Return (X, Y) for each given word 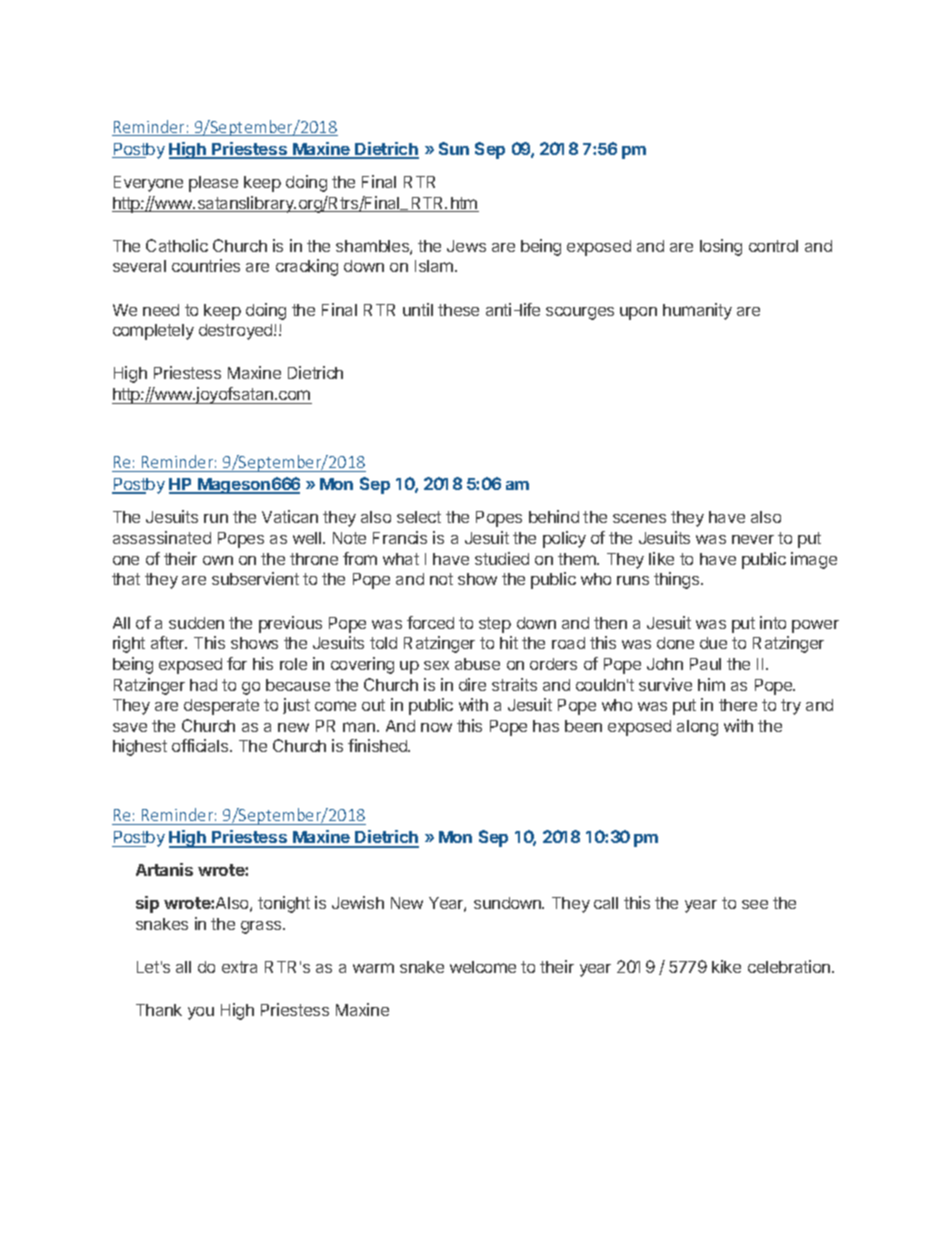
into (773, 622)
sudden (196, 623)
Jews (466, 246)
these (458, 310)
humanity (697, 311)
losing (721, 247)
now (436, 727)
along (697, 728)
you (201, 1013)
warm (373, 968)
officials (201, 745)
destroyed (237, 332)
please (213, 184)
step (495, 625)
